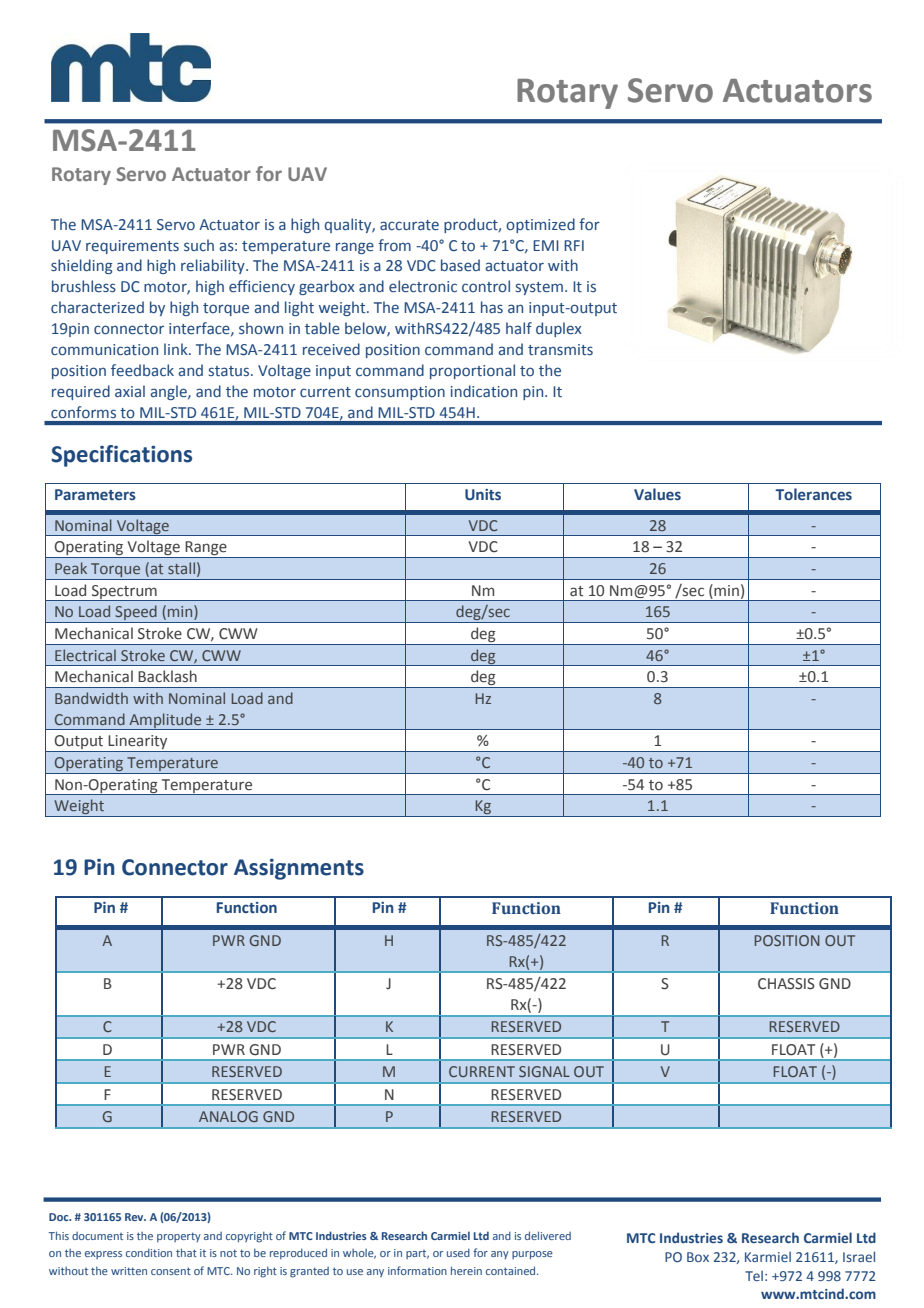 This document has width=924, height=1308. What do you see at coordinates (574, 245) in the document?
I see `RFI` at bounding box center [574, 245].
